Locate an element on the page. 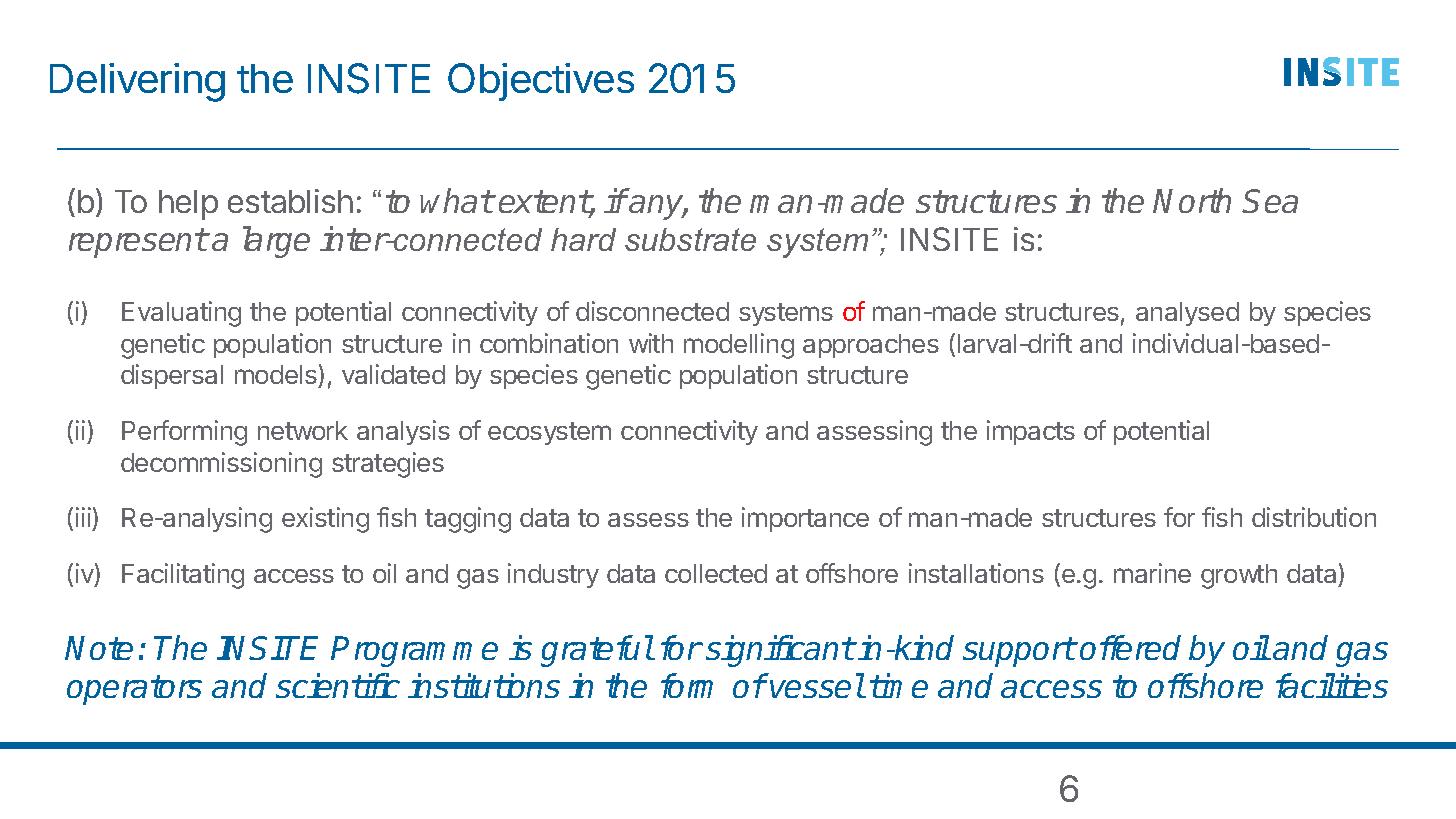 The width and height of the image is (1456, 819). impacts is located at coordinates (1031, 432).
